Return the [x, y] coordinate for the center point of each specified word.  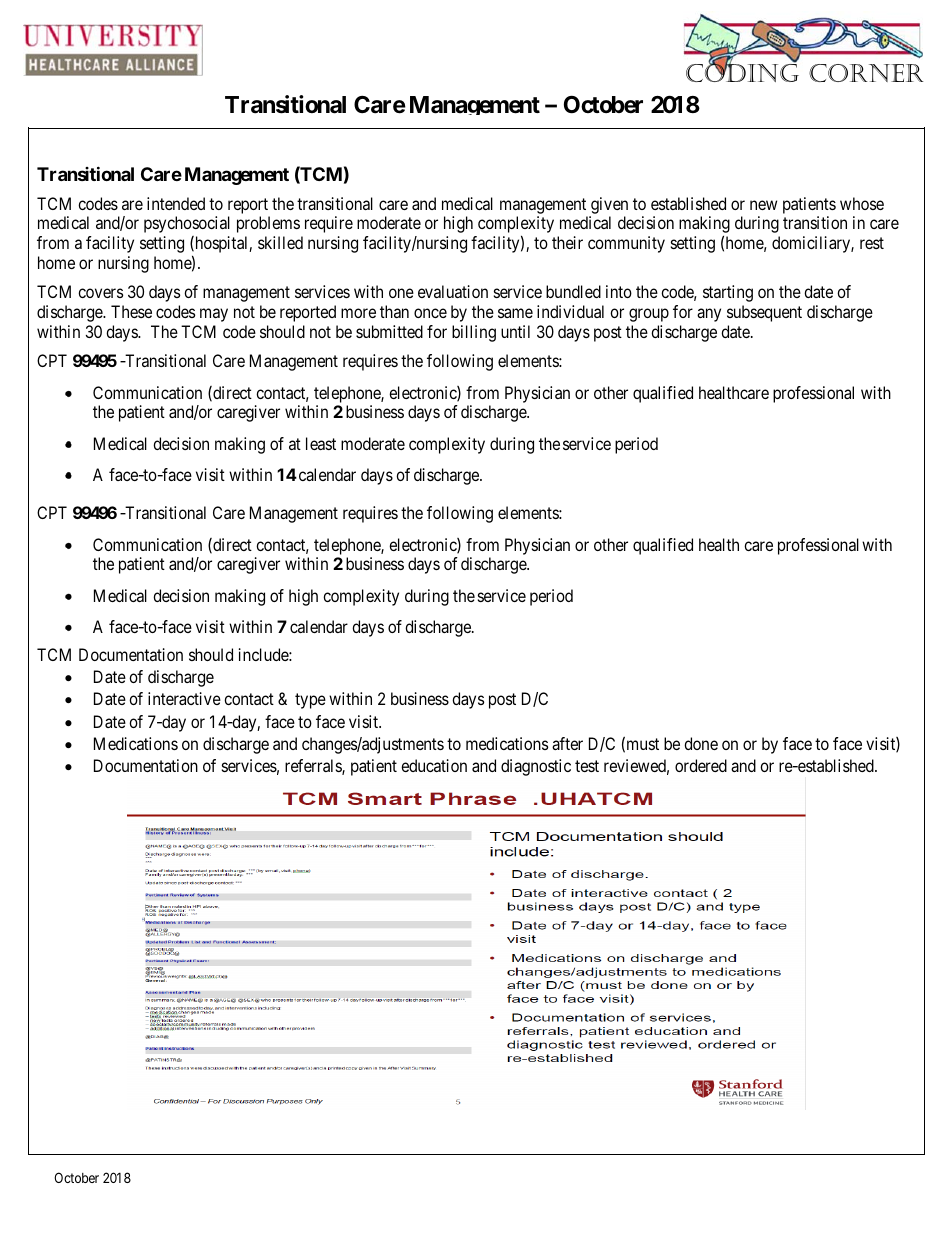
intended [176, 203]
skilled [280, 242]
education [434, 765]
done [701, 743]
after [567, 743]
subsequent [764, 313]
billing [474, 333]
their [567, 242]
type [310, 701]
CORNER [866, 73]
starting [728, 293]
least [321, 443]
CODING [742, 72]
